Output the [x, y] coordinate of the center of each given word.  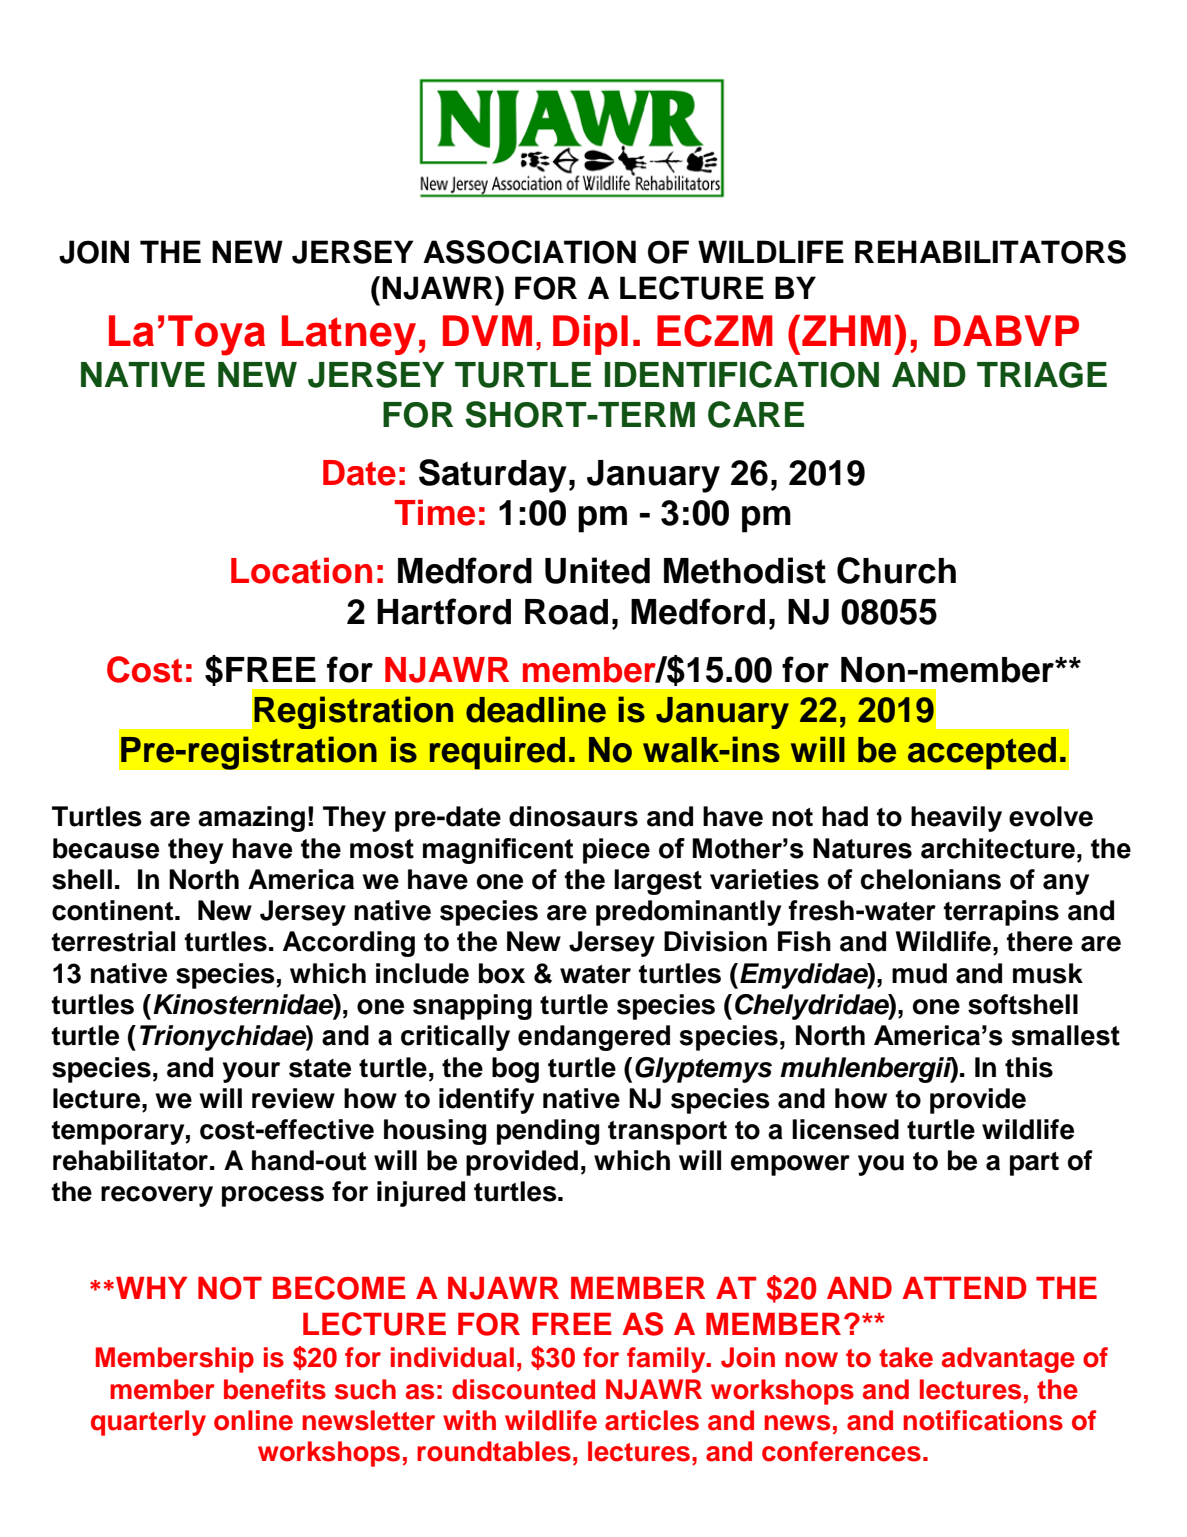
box [502, 973]
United [597, 570]
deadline [536, 709]
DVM [487, 330]
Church [896, 570]
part [1034, 1164]
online [253, 1420]
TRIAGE [1042, 375]
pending [548, 1132]
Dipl [590, 335]
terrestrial [113, 941]
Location [301, 570]
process [273, 1196]
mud [919, 973]
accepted [981, 753]
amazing [251, 819]
